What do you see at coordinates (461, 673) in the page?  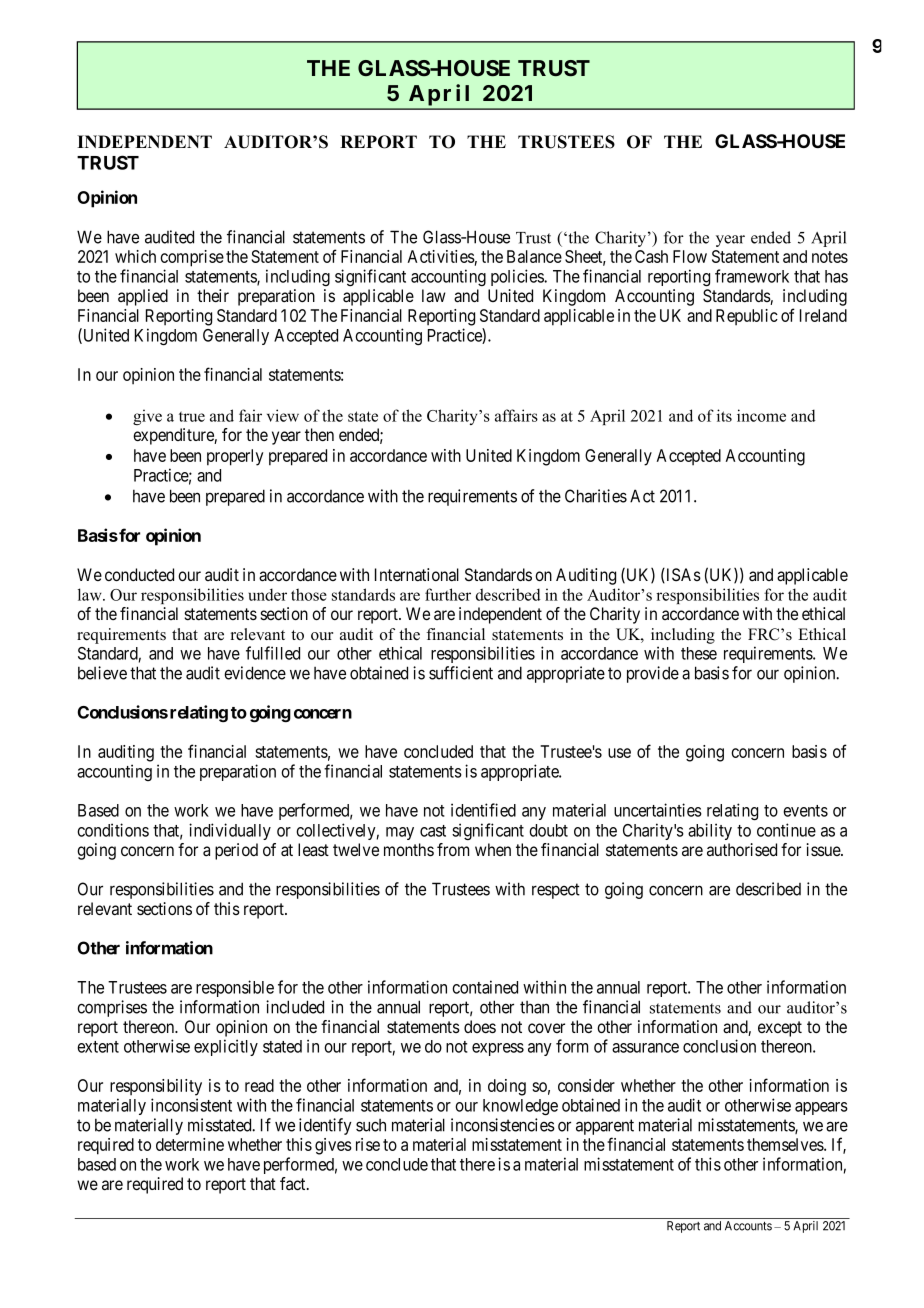 I see `sufficient` at bounding box center [461, 673].
